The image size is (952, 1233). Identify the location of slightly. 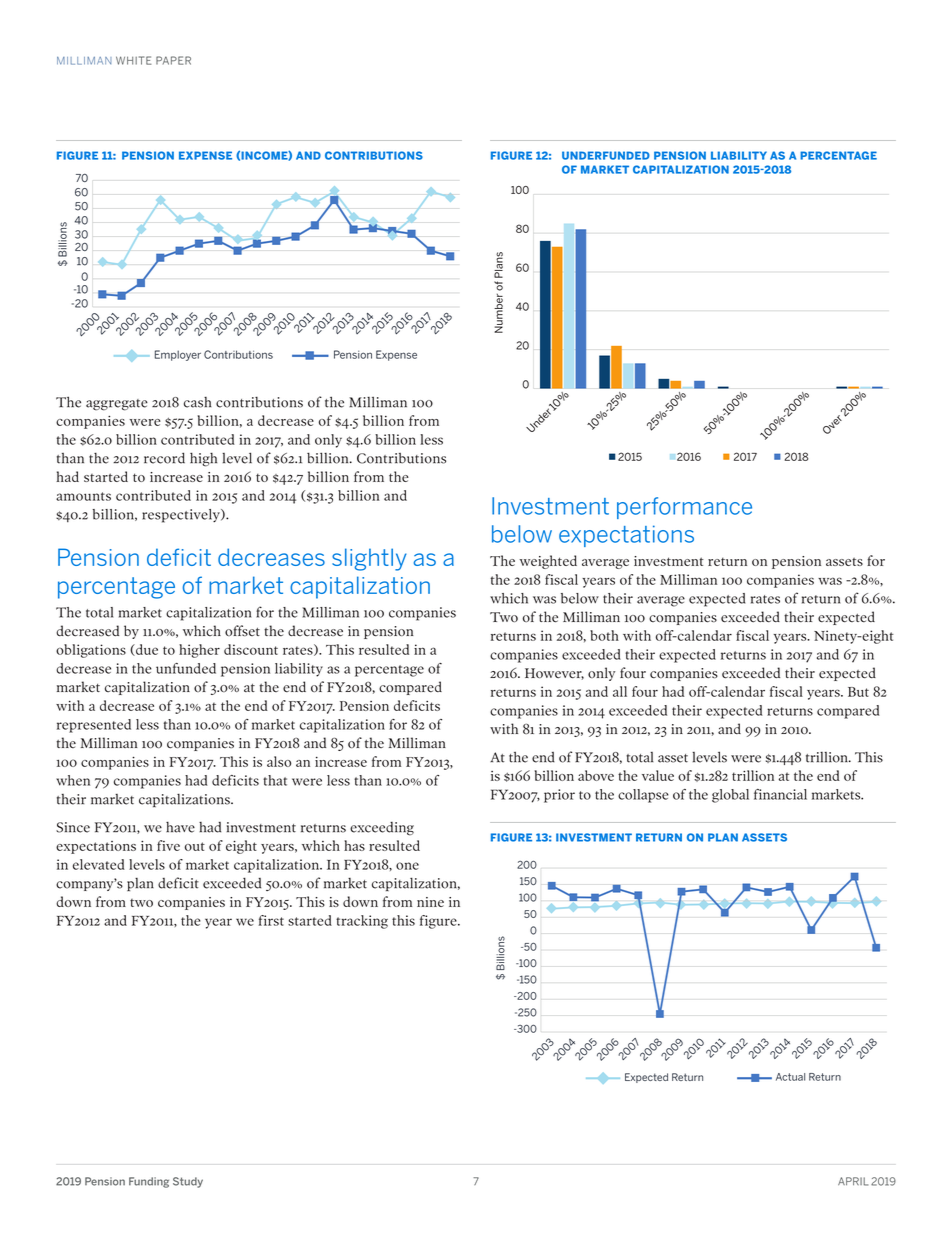
(369, 559).
